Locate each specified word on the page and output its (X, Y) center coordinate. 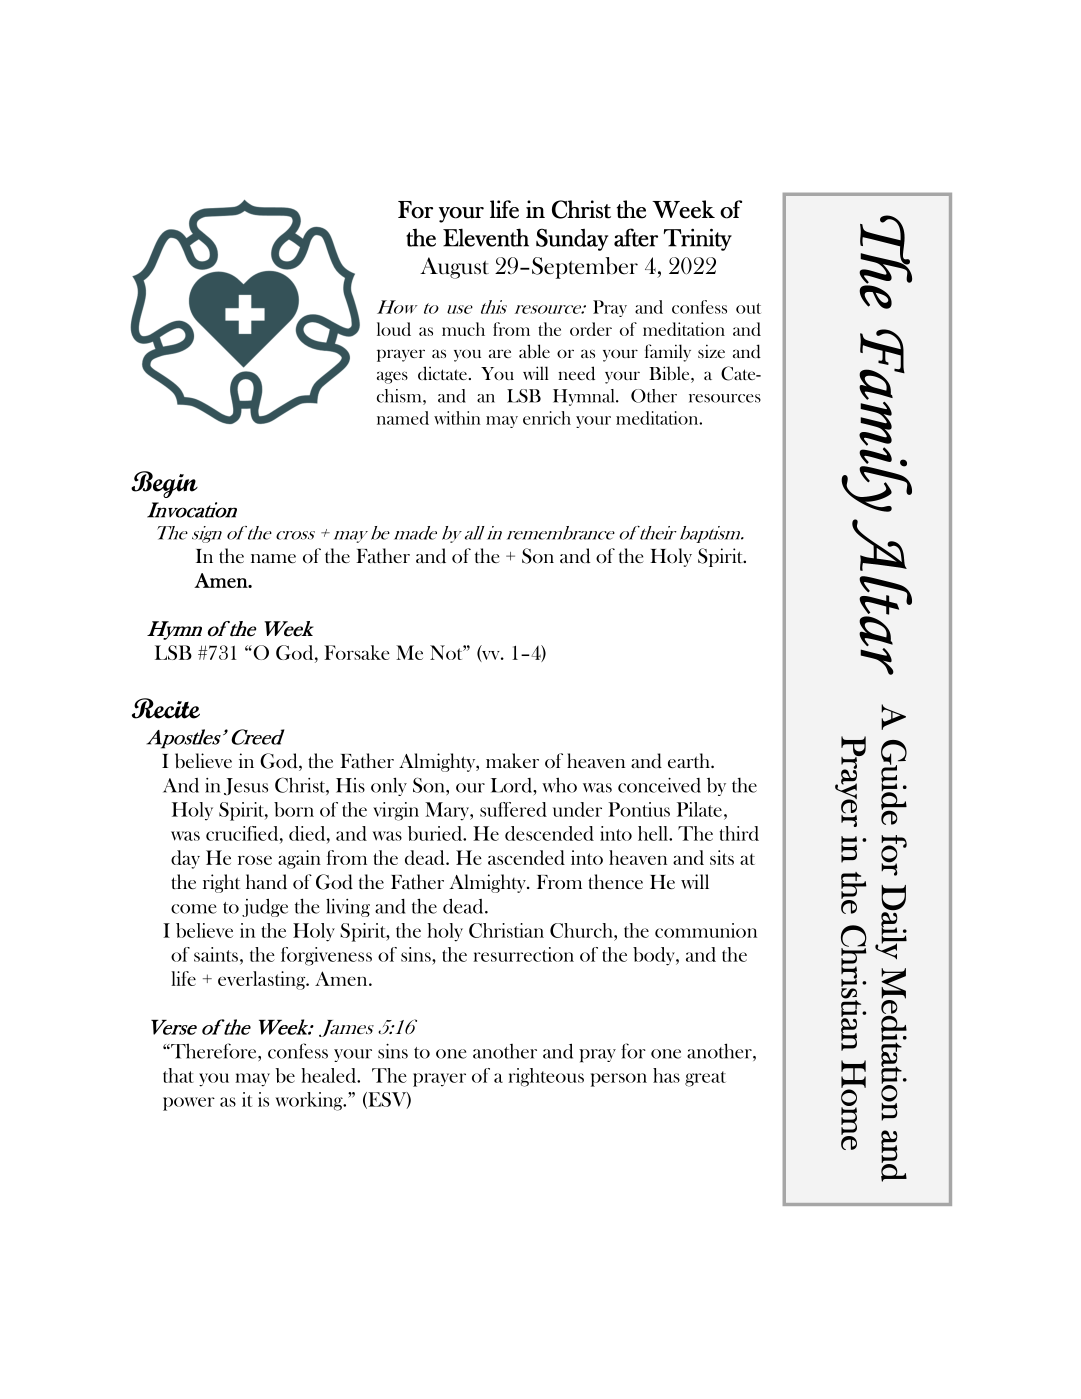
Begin (164, 484)
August (454, 268)
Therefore (214, 1051)
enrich (547, 418)
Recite (166, 708)
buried (436, 833)
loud (394, 329)
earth (690, 760)
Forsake (357, 652)
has (666, 1075)
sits (722, 857)
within (457, 418)
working (310, 1101)
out (748, 308)
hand (266, 882)
